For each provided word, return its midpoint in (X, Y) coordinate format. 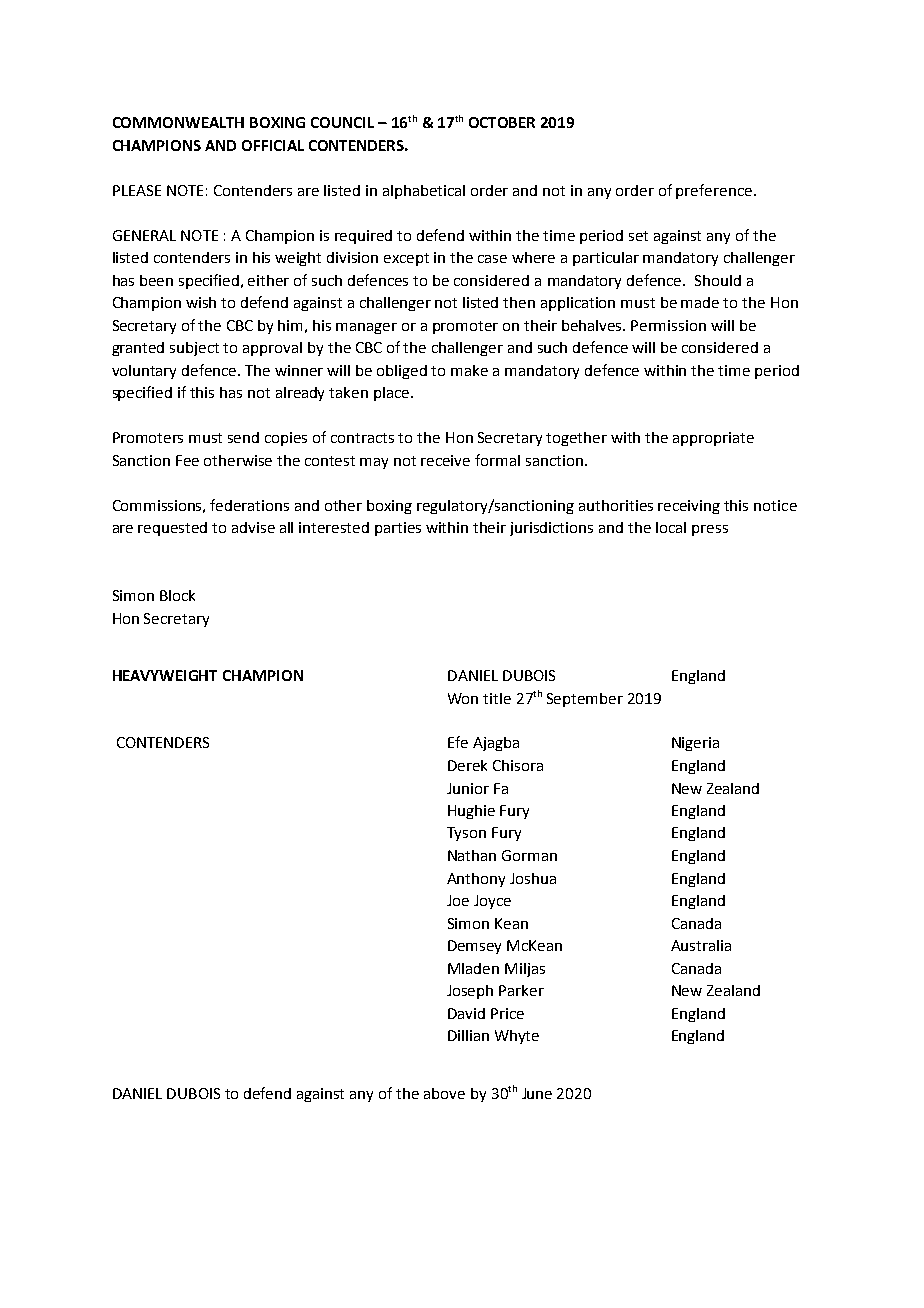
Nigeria (695, 744)
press (710, 530)
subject (194, 349)
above (444, 1093)
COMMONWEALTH (178, 122)
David (466, 1013)
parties (398, 529)
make (469, 370)
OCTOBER (502, 122)
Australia (701, 945)
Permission (668, 325)
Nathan (472, 855)
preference (714, 191)
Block (177, 595)
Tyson (466, 834)
